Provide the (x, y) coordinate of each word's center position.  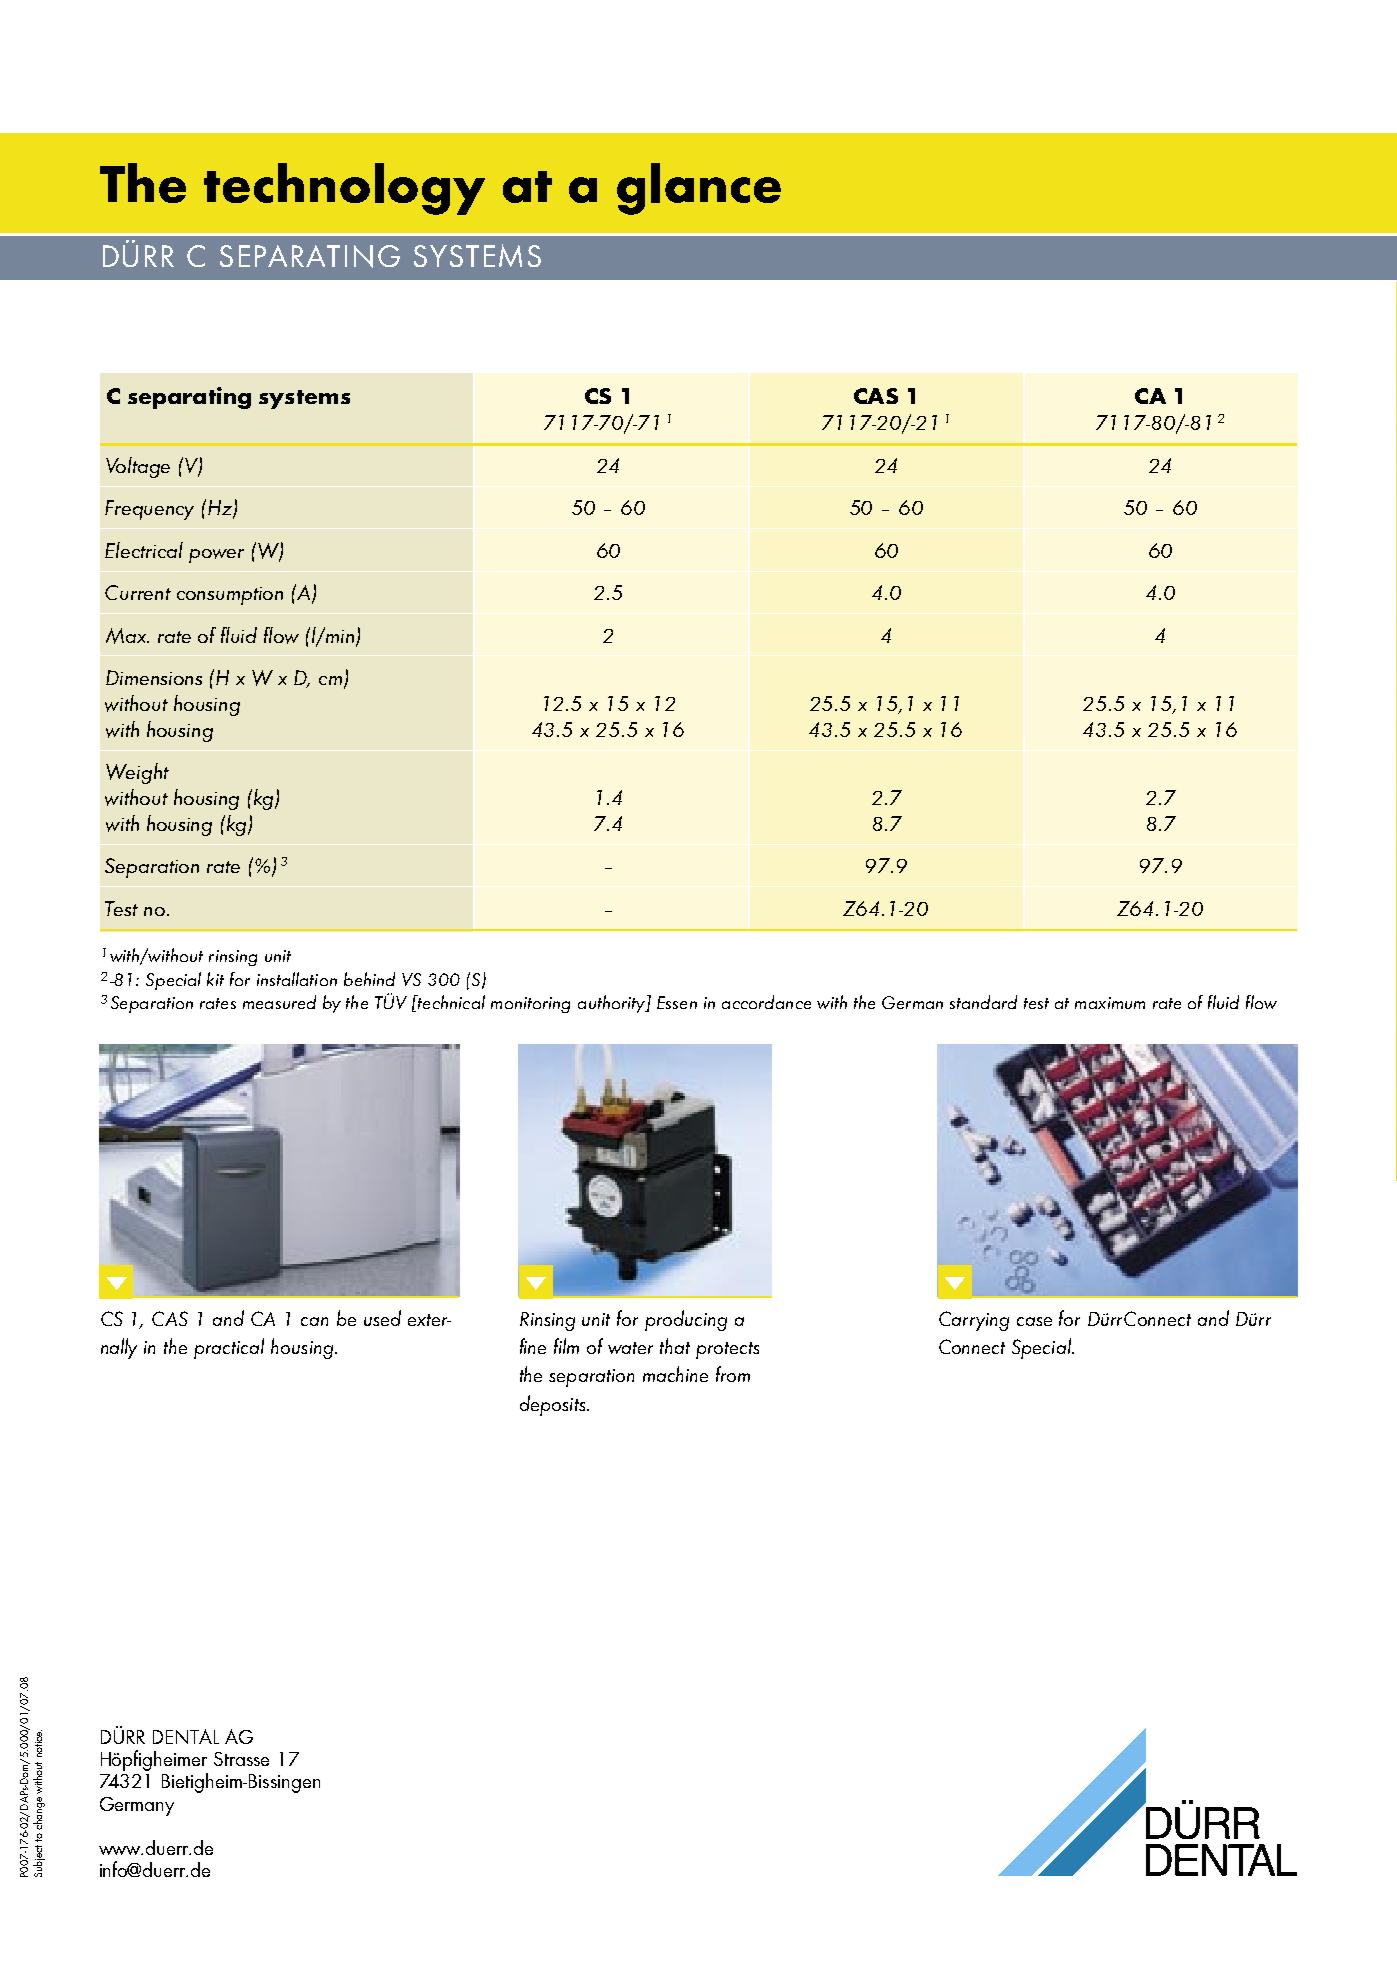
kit (215, 979)
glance (699, 189)
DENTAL (186, 1736)
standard (983, 1002)
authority (612, 1004)
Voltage (138, 467)
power (216, 556)
